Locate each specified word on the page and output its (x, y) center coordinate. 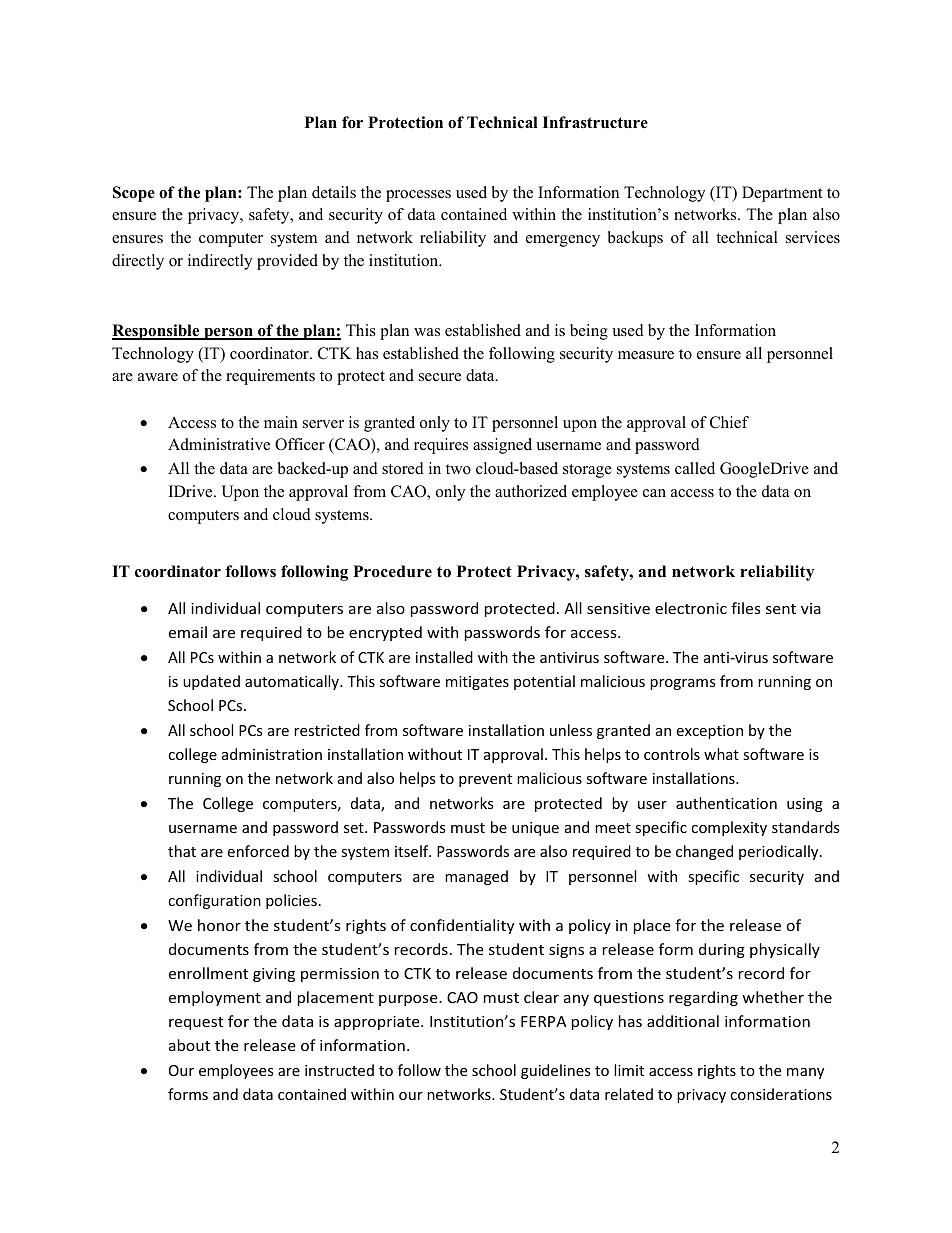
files (746, 608)
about (189, 1045)
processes (418, 196)
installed (444, 657)
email (188, 632)
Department (782, 194)
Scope (134, 194)
